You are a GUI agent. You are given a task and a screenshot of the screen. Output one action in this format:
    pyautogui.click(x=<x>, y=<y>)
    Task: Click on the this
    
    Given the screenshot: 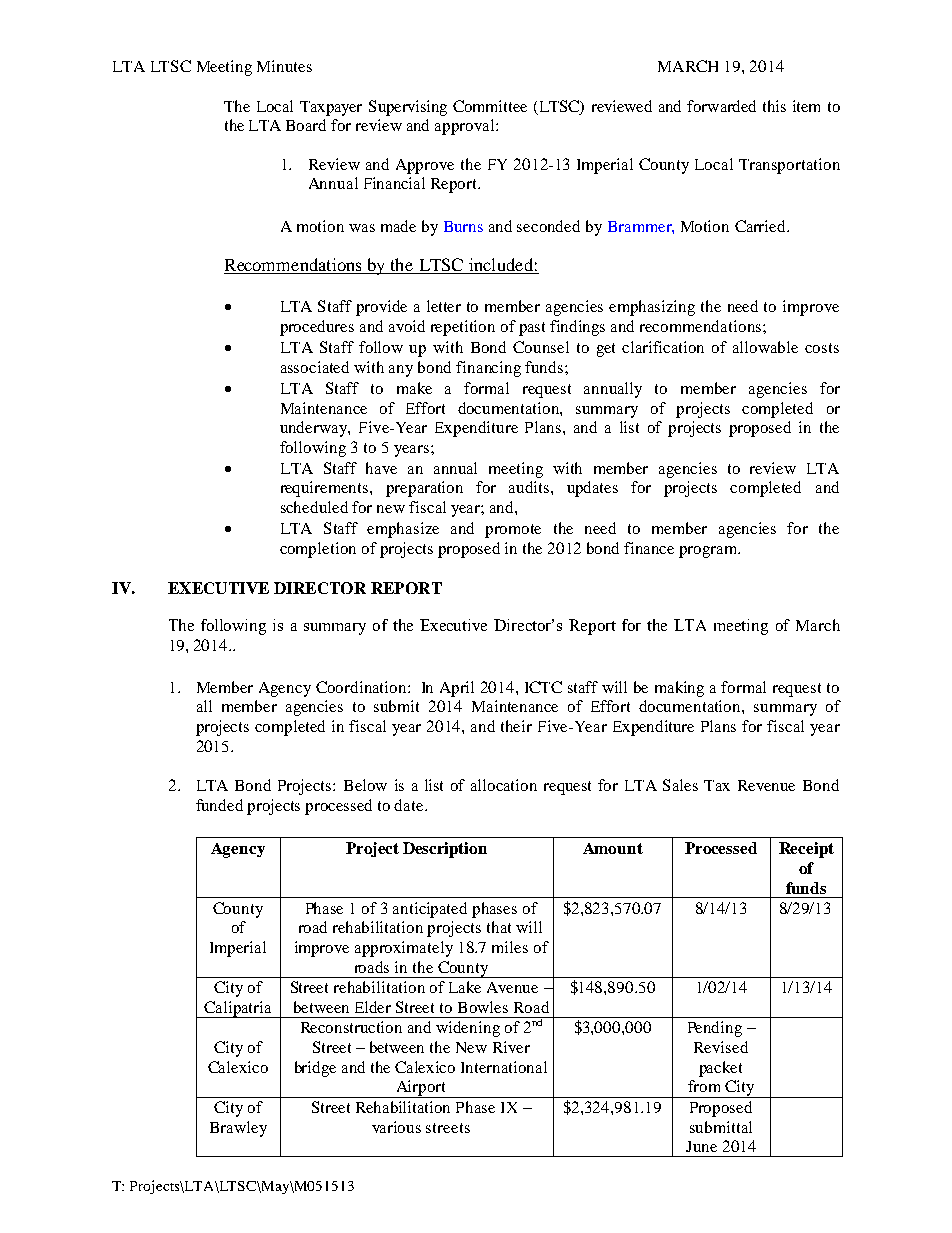 What is the action you would take?
    pyautogui.click(x=774, y=106)
